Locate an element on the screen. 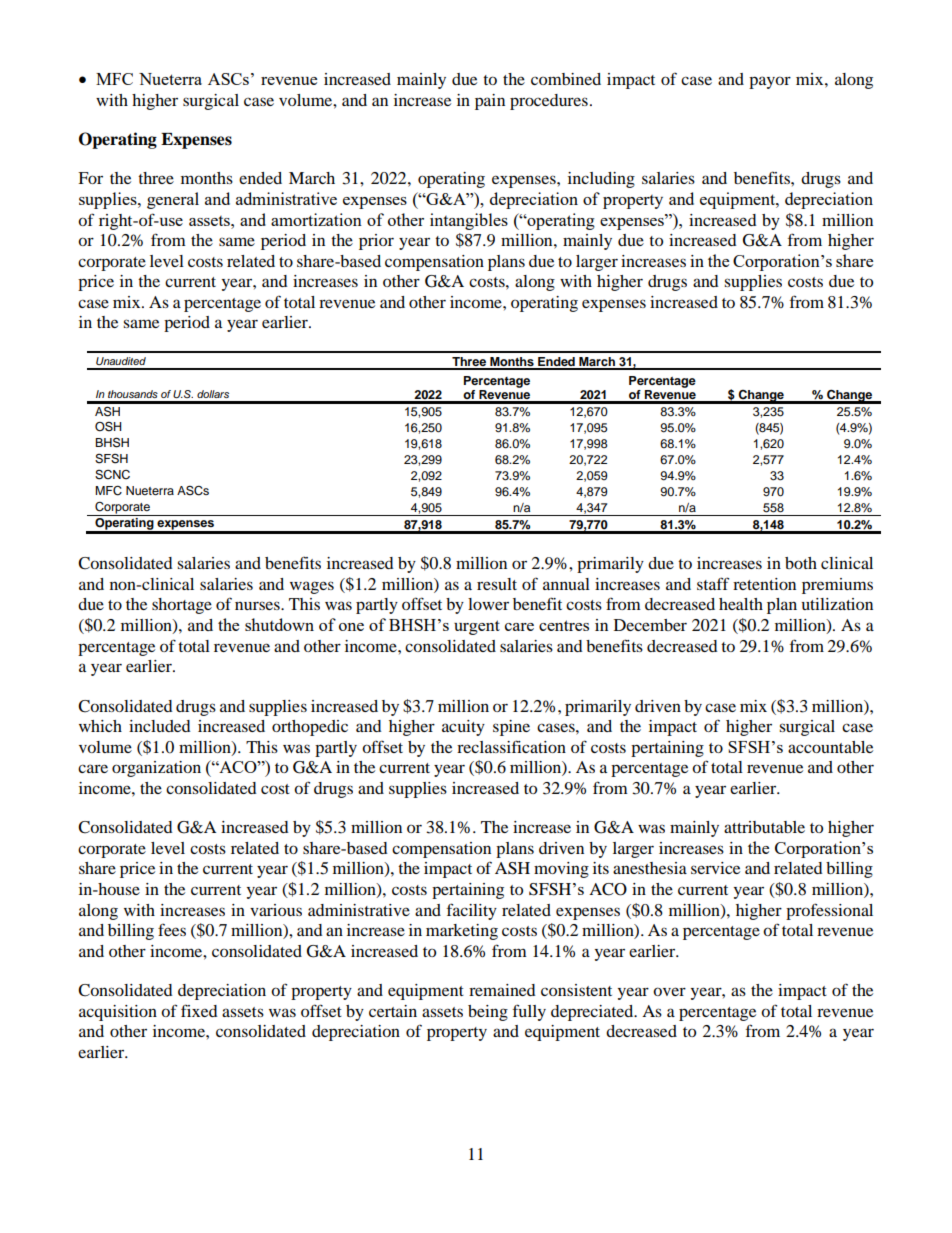 This screenshot has width=952, height=1233. remained is located at coordinates (502, 990).
